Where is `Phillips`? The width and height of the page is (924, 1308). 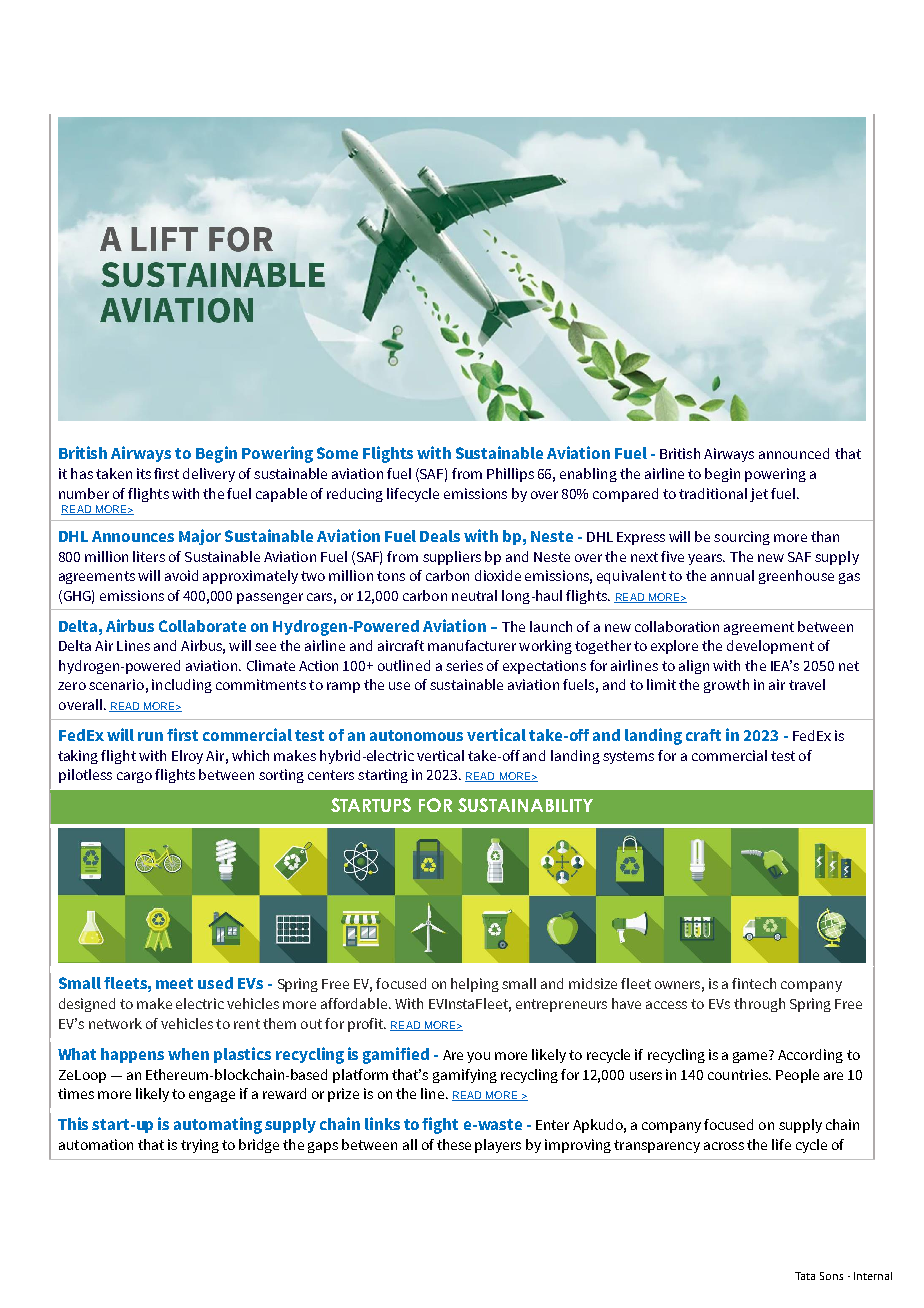
Phillips is located at coordinates (510, 475).
